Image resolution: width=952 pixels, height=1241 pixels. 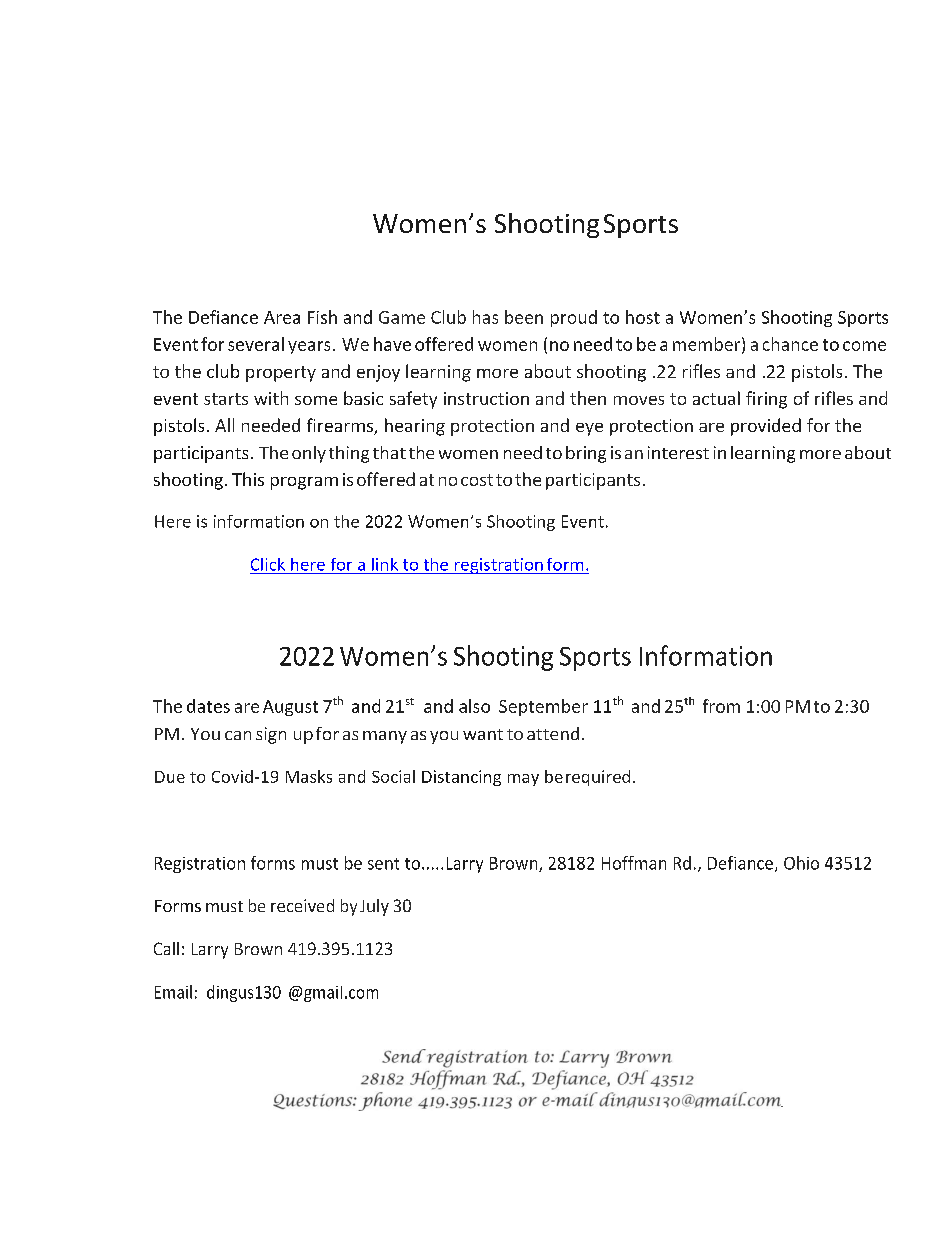 What do you see at coordinates (208, 706) in the image?
I see `dates` at bounding box center [208, 706].
